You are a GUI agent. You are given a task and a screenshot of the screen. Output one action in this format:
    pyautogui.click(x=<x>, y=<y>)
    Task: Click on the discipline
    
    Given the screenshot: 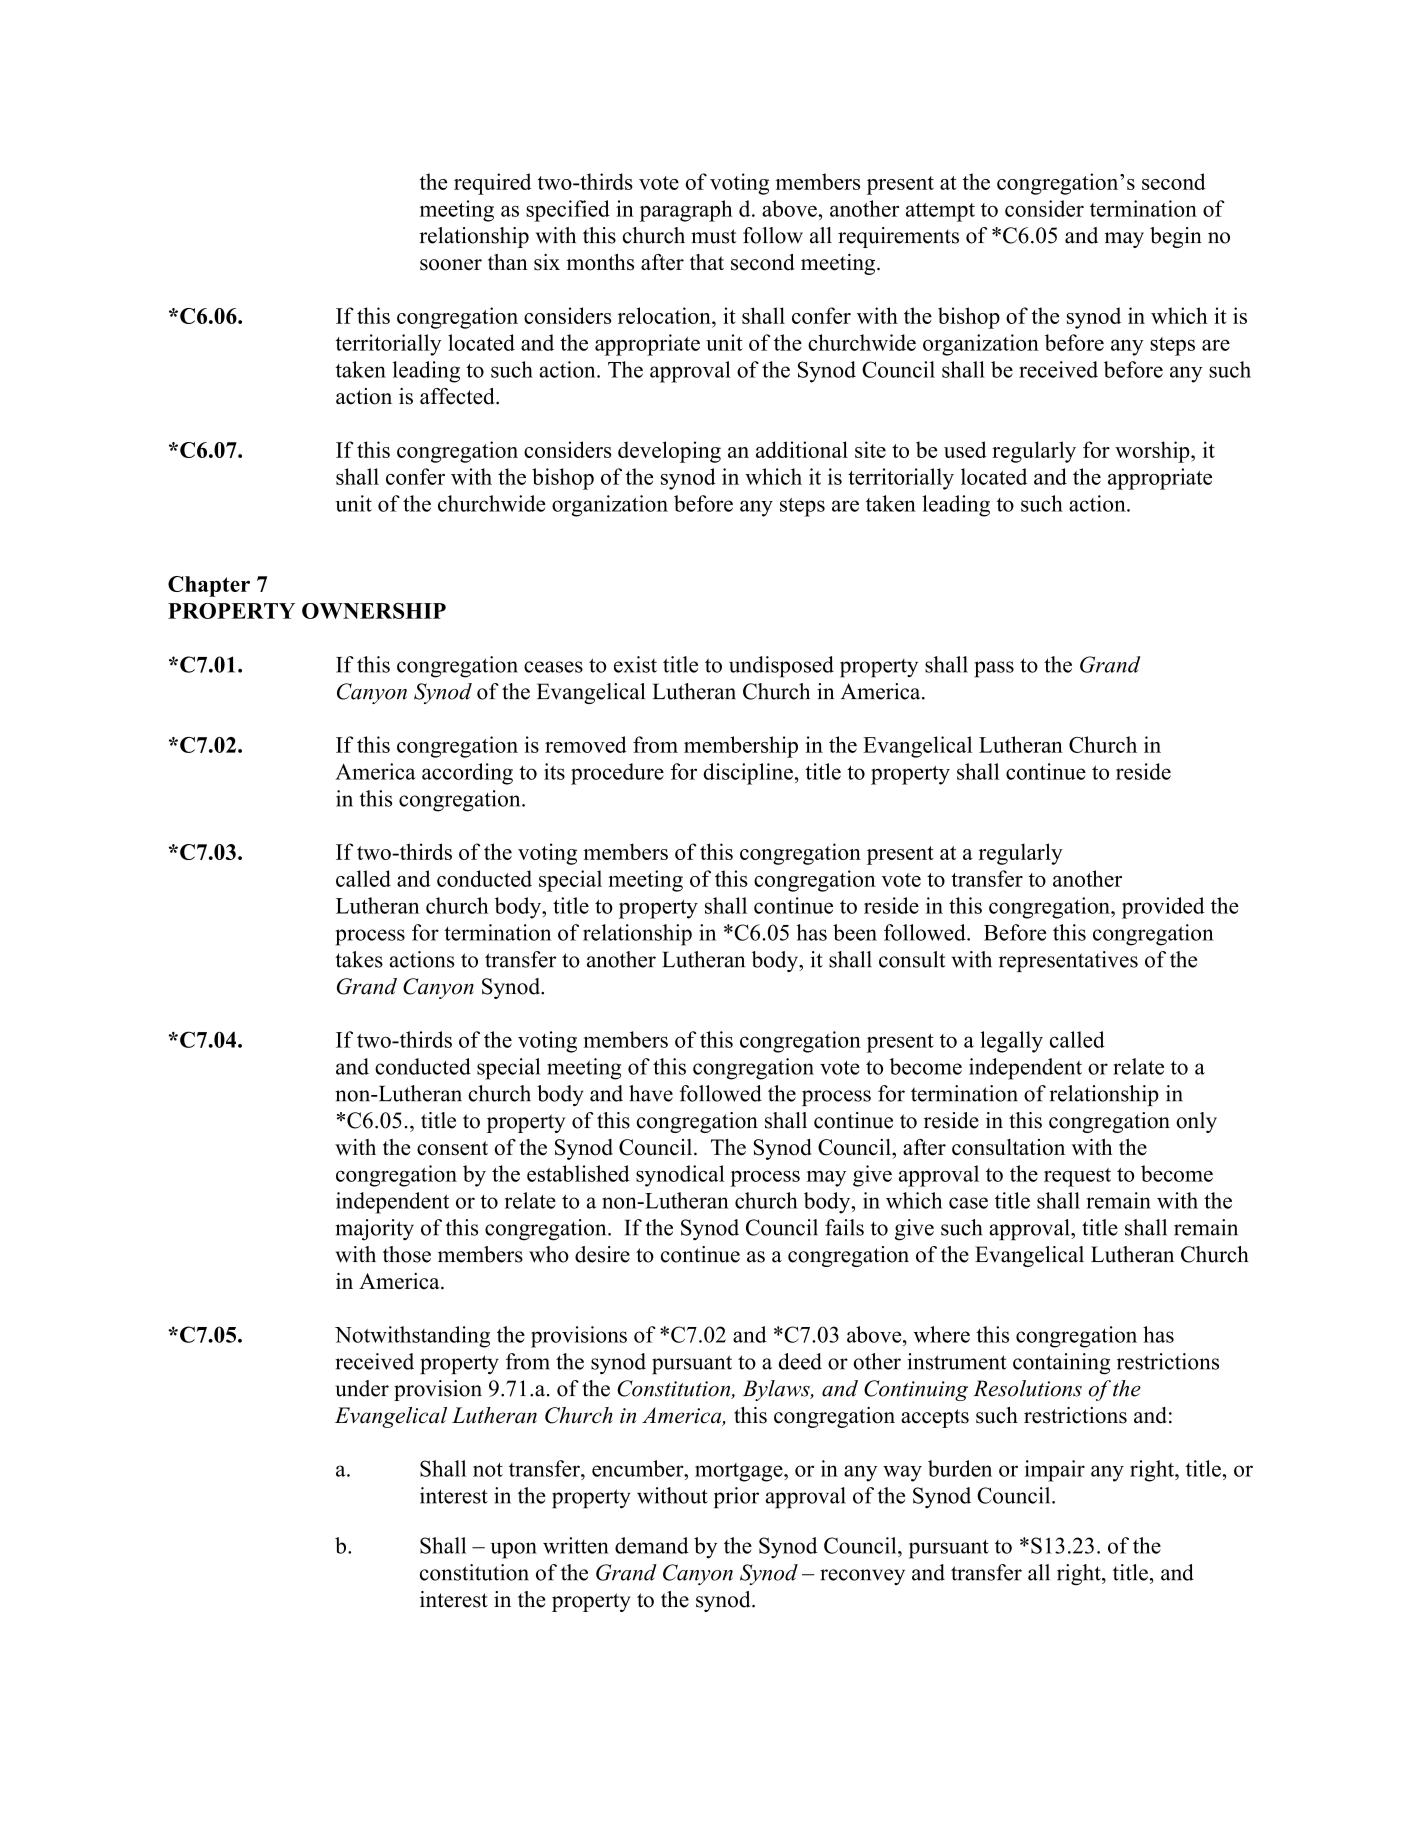 What is the action you would take?
    pyautogui.click(x=748, y=774)
